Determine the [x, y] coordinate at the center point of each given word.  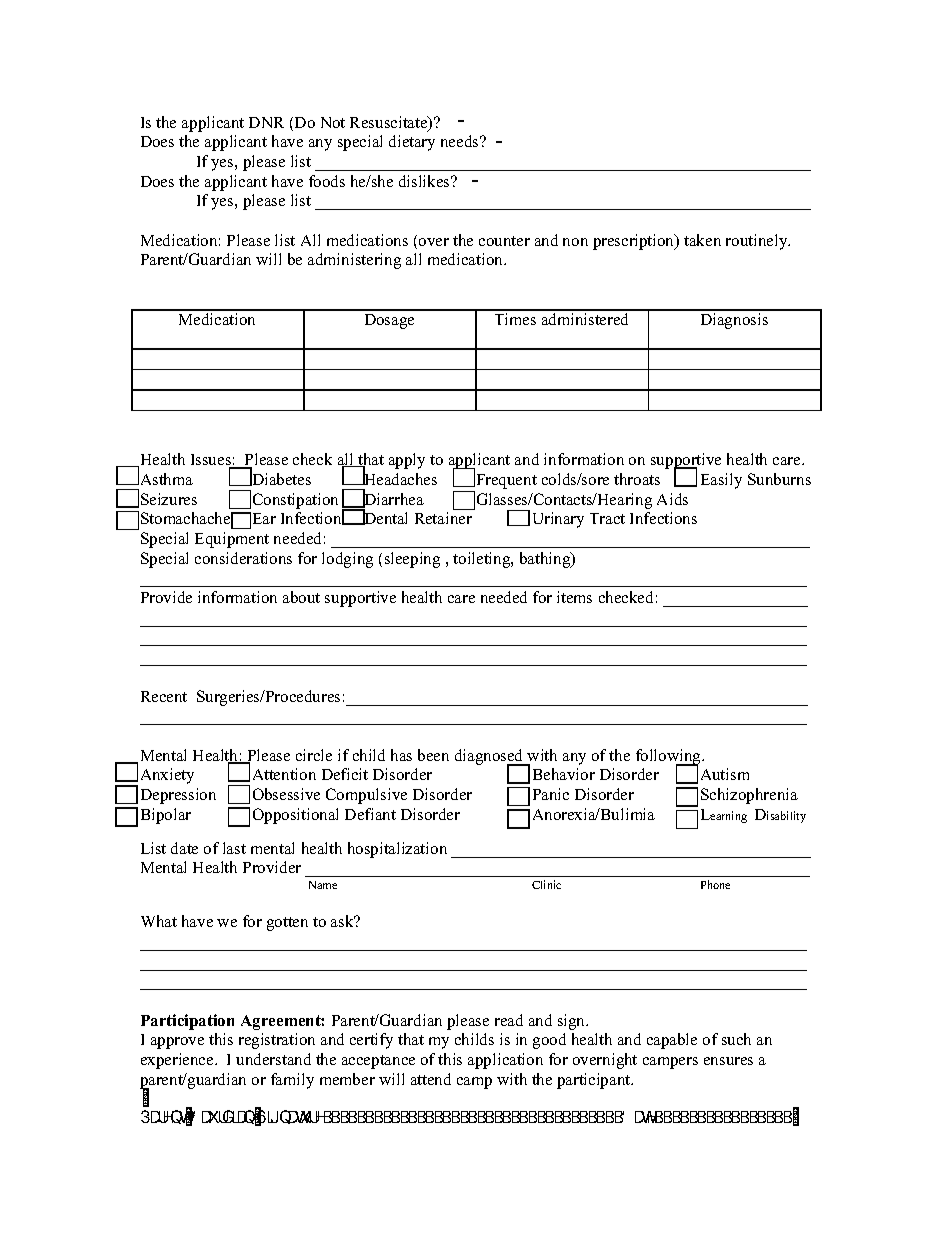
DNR [266, 122]
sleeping [412, 560]
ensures [728, 1061]
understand [273, 1059]
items [574, 597]
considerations [243, 558]
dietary [412, 143]
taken [702, 240]
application [505, 1061]
